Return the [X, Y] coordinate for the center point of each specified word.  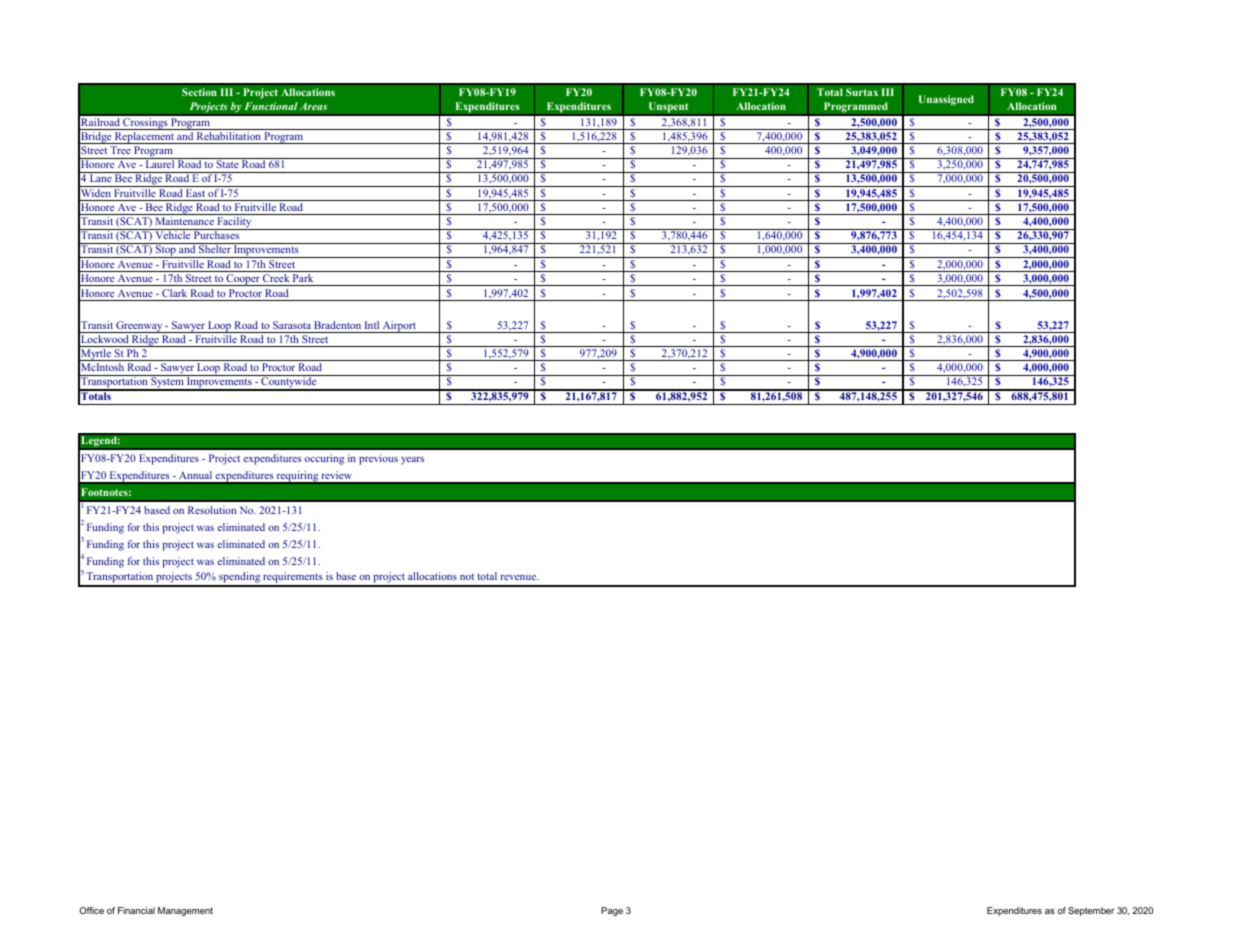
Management [185, 911]
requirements [293, 579]
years [412, 461]
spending [239, 579]
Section [199, 92]
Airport [399, 327]
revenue [519, 577]
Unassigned [946, 100]
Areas [313, 106]
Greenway [139, 327]
